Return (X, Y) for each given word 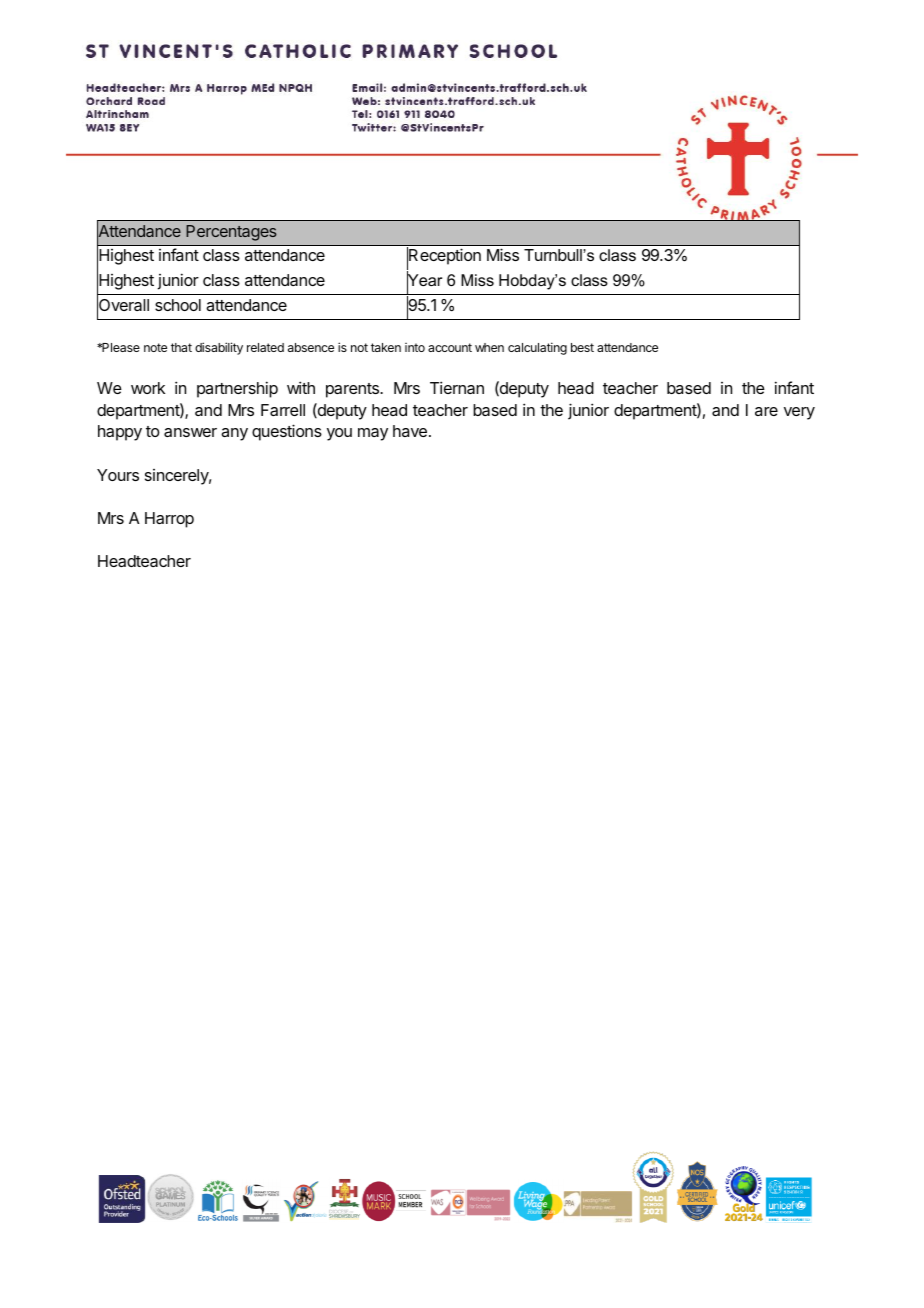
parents (353, 390)
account (450, 347)
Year (424, 280)
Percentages (231, 233)
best (582, 347)
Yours (118, 475)
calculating (537, 348)
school (178, 305)
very (799, 413)
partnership (237, 389)
